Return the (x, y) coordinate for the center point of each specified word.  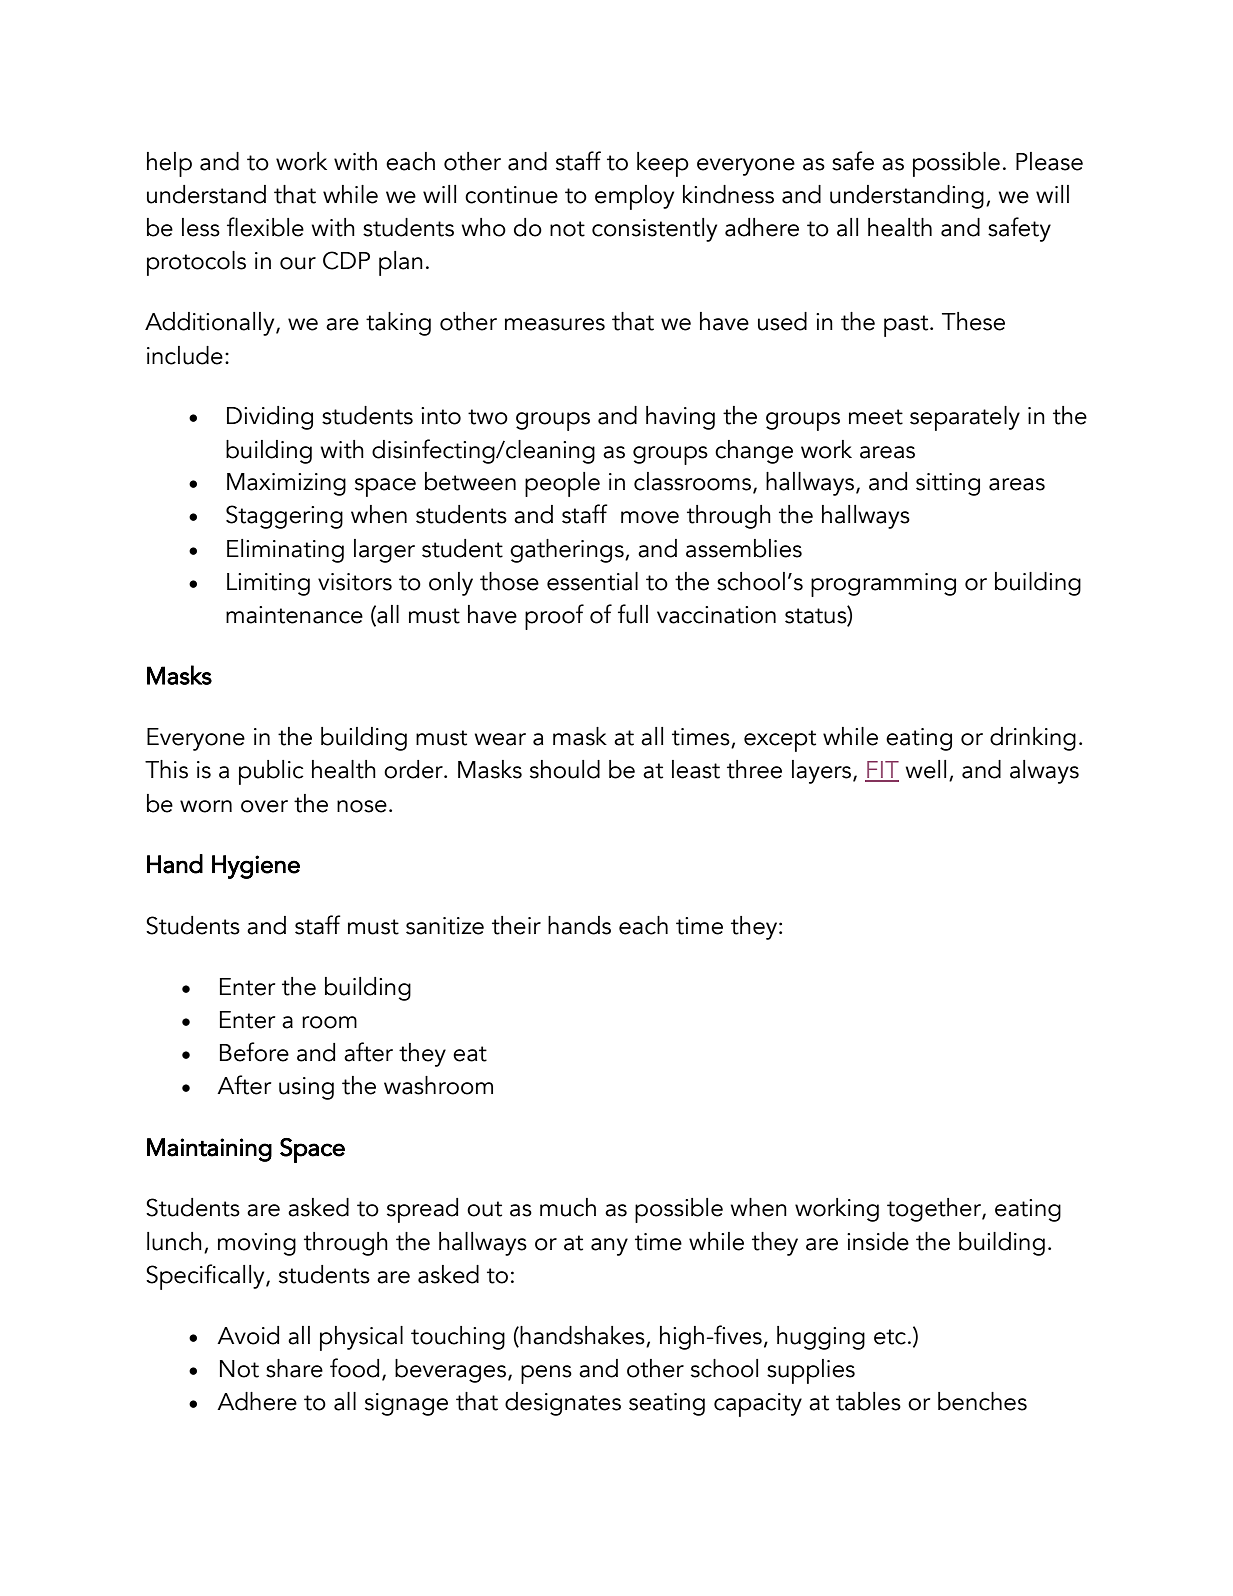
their (516, 925)
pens (546, 1374)
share (294, 1368)
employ (634, 197)
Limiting (268, 584)
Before (254, 1052)
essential (592, 581)
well (925, 769)
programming (883, 585)
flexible (265, 227)
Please (1049, 161)
